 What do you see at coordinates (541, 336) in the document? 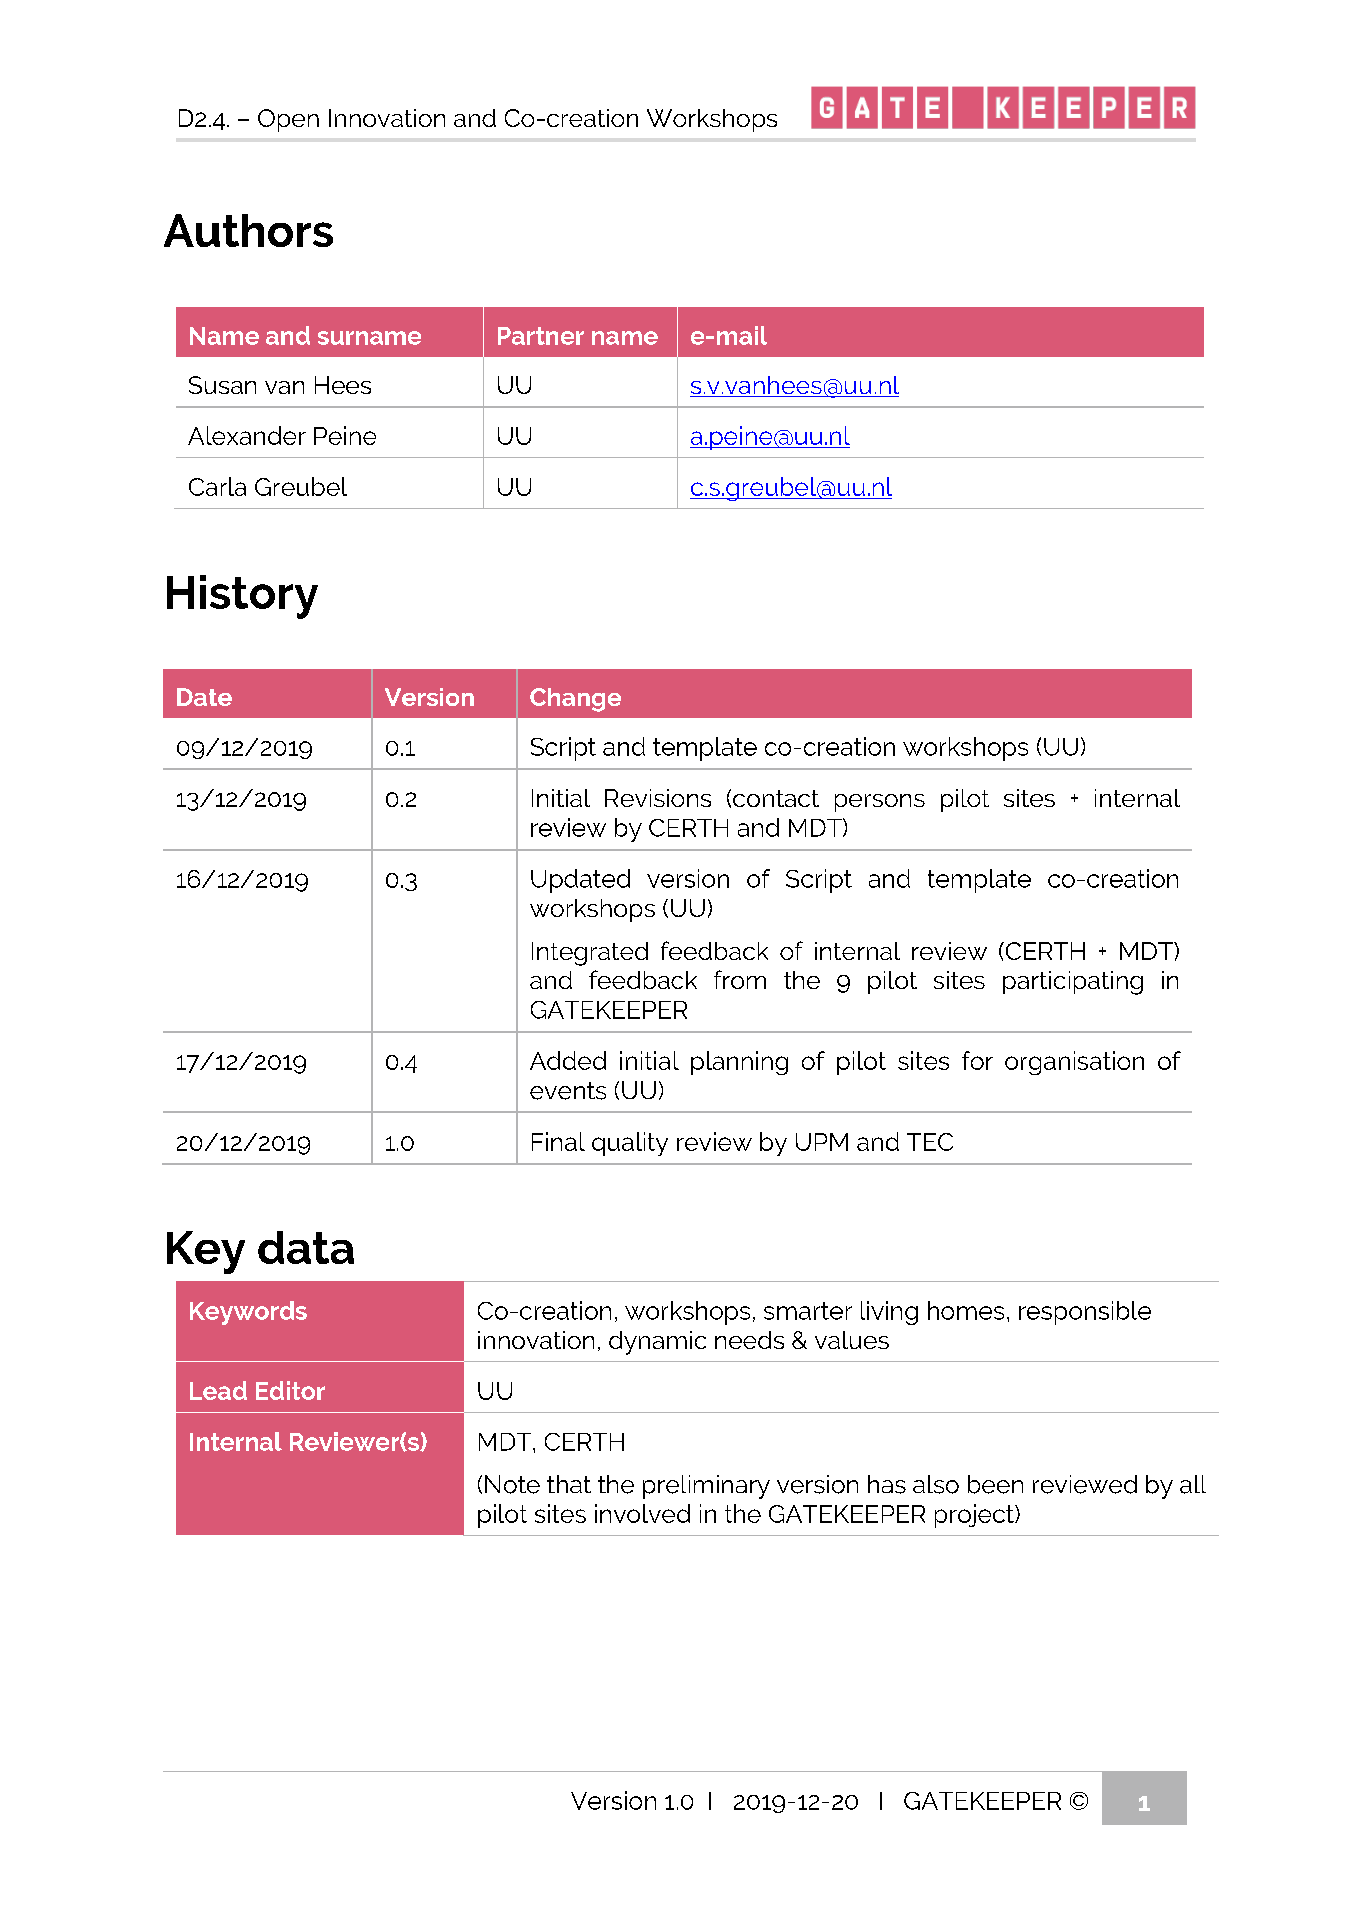
I see `Partner` at bounding box center [541, 336].
